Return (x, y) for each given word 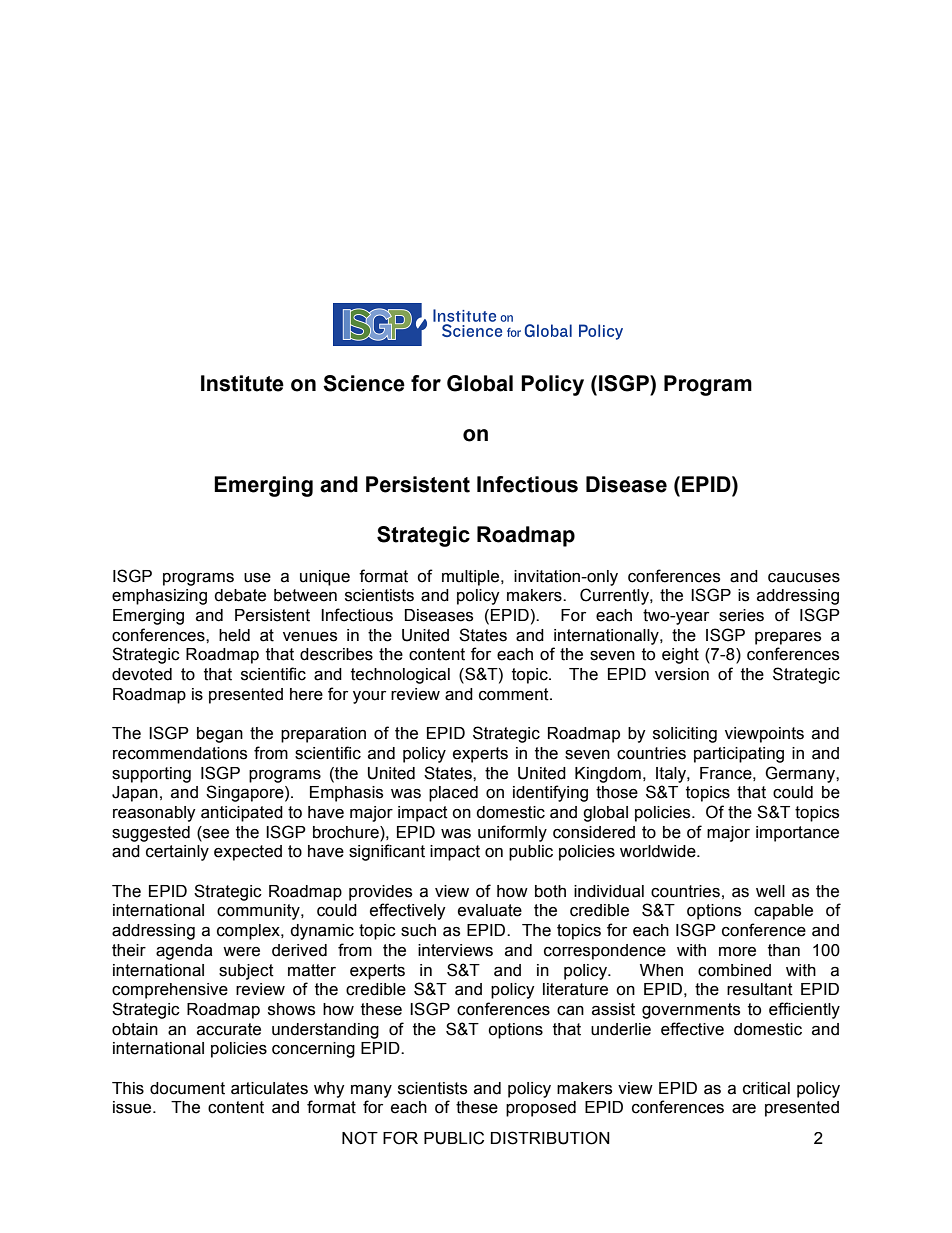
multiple (472, 578)
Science (364, 383)
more (737, 952)
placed (453, 794)
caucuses (804, 578)
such (418, 930)
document (187, 1088)
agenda (184, 952)
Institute (242, 383)
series (741, 615)
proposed (541, 1109)
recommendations (180, 753)
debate (240, 595)
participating (739, 755)
